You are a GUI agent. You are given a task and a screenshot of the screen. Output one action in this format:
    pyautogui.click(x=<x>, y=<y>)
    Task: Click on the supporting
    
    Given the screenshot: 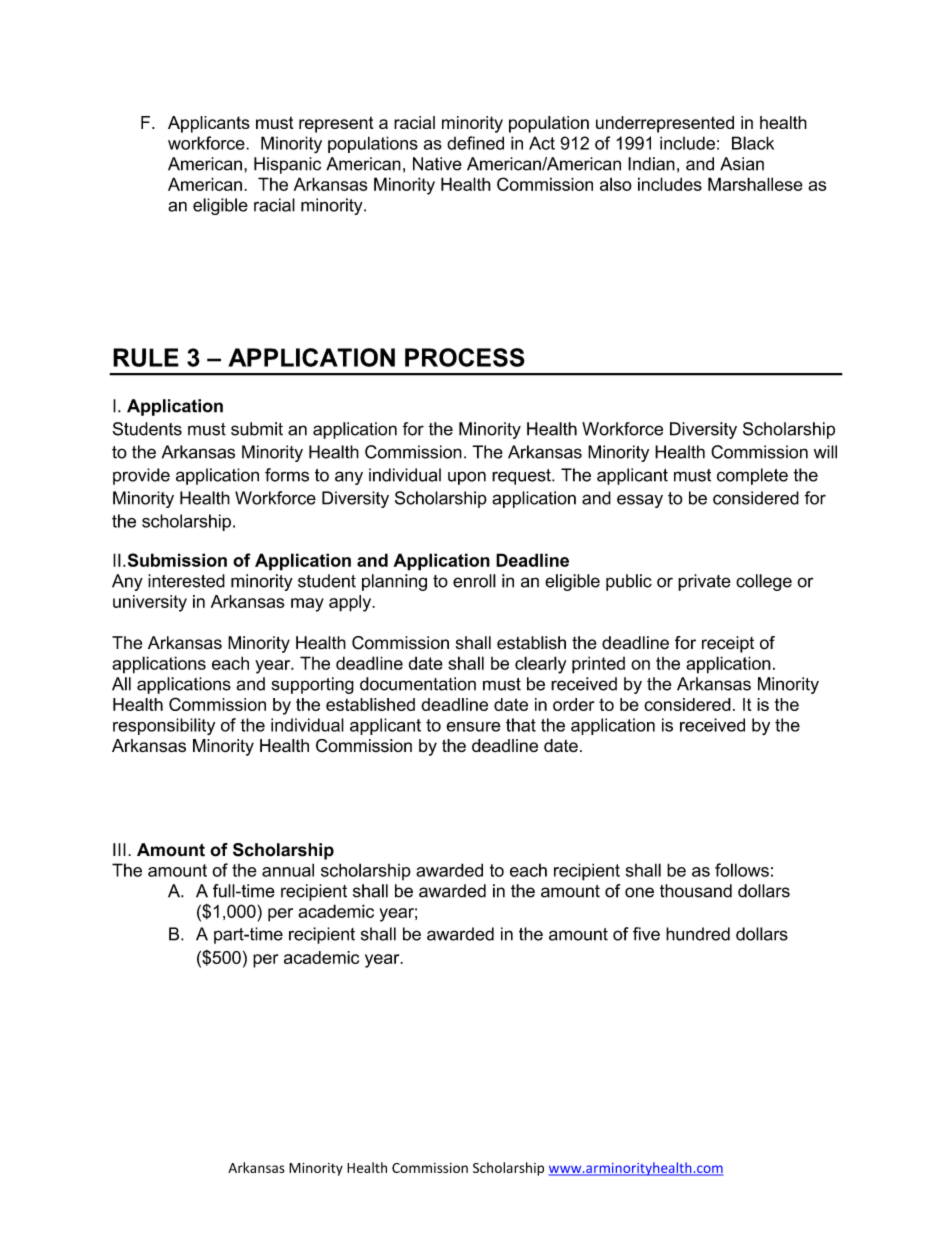 What is the action you would take?
    pyautogui.click(x=313, y=685)
